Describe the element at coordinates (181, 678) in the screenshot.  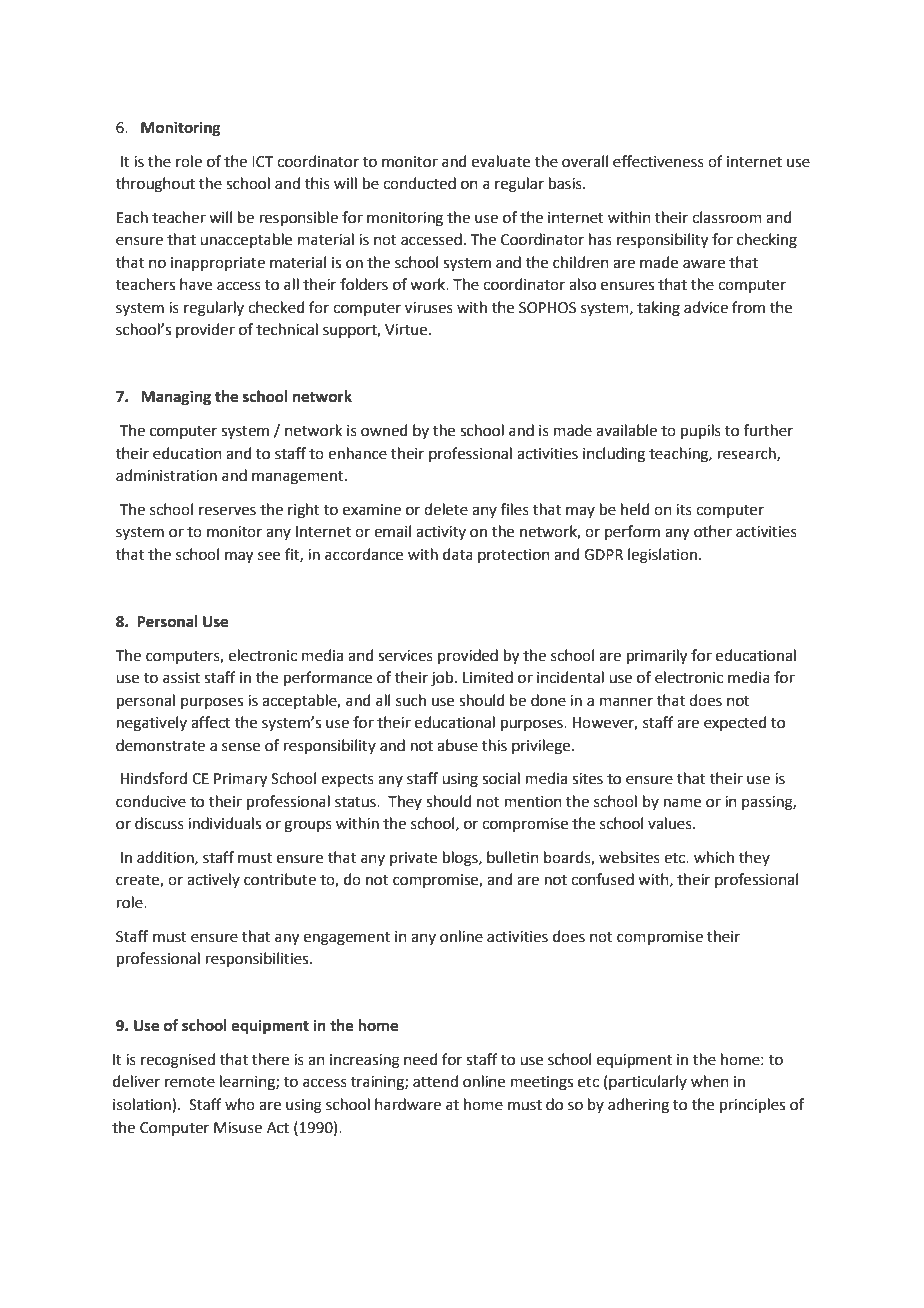
I see `assist` at that location.
